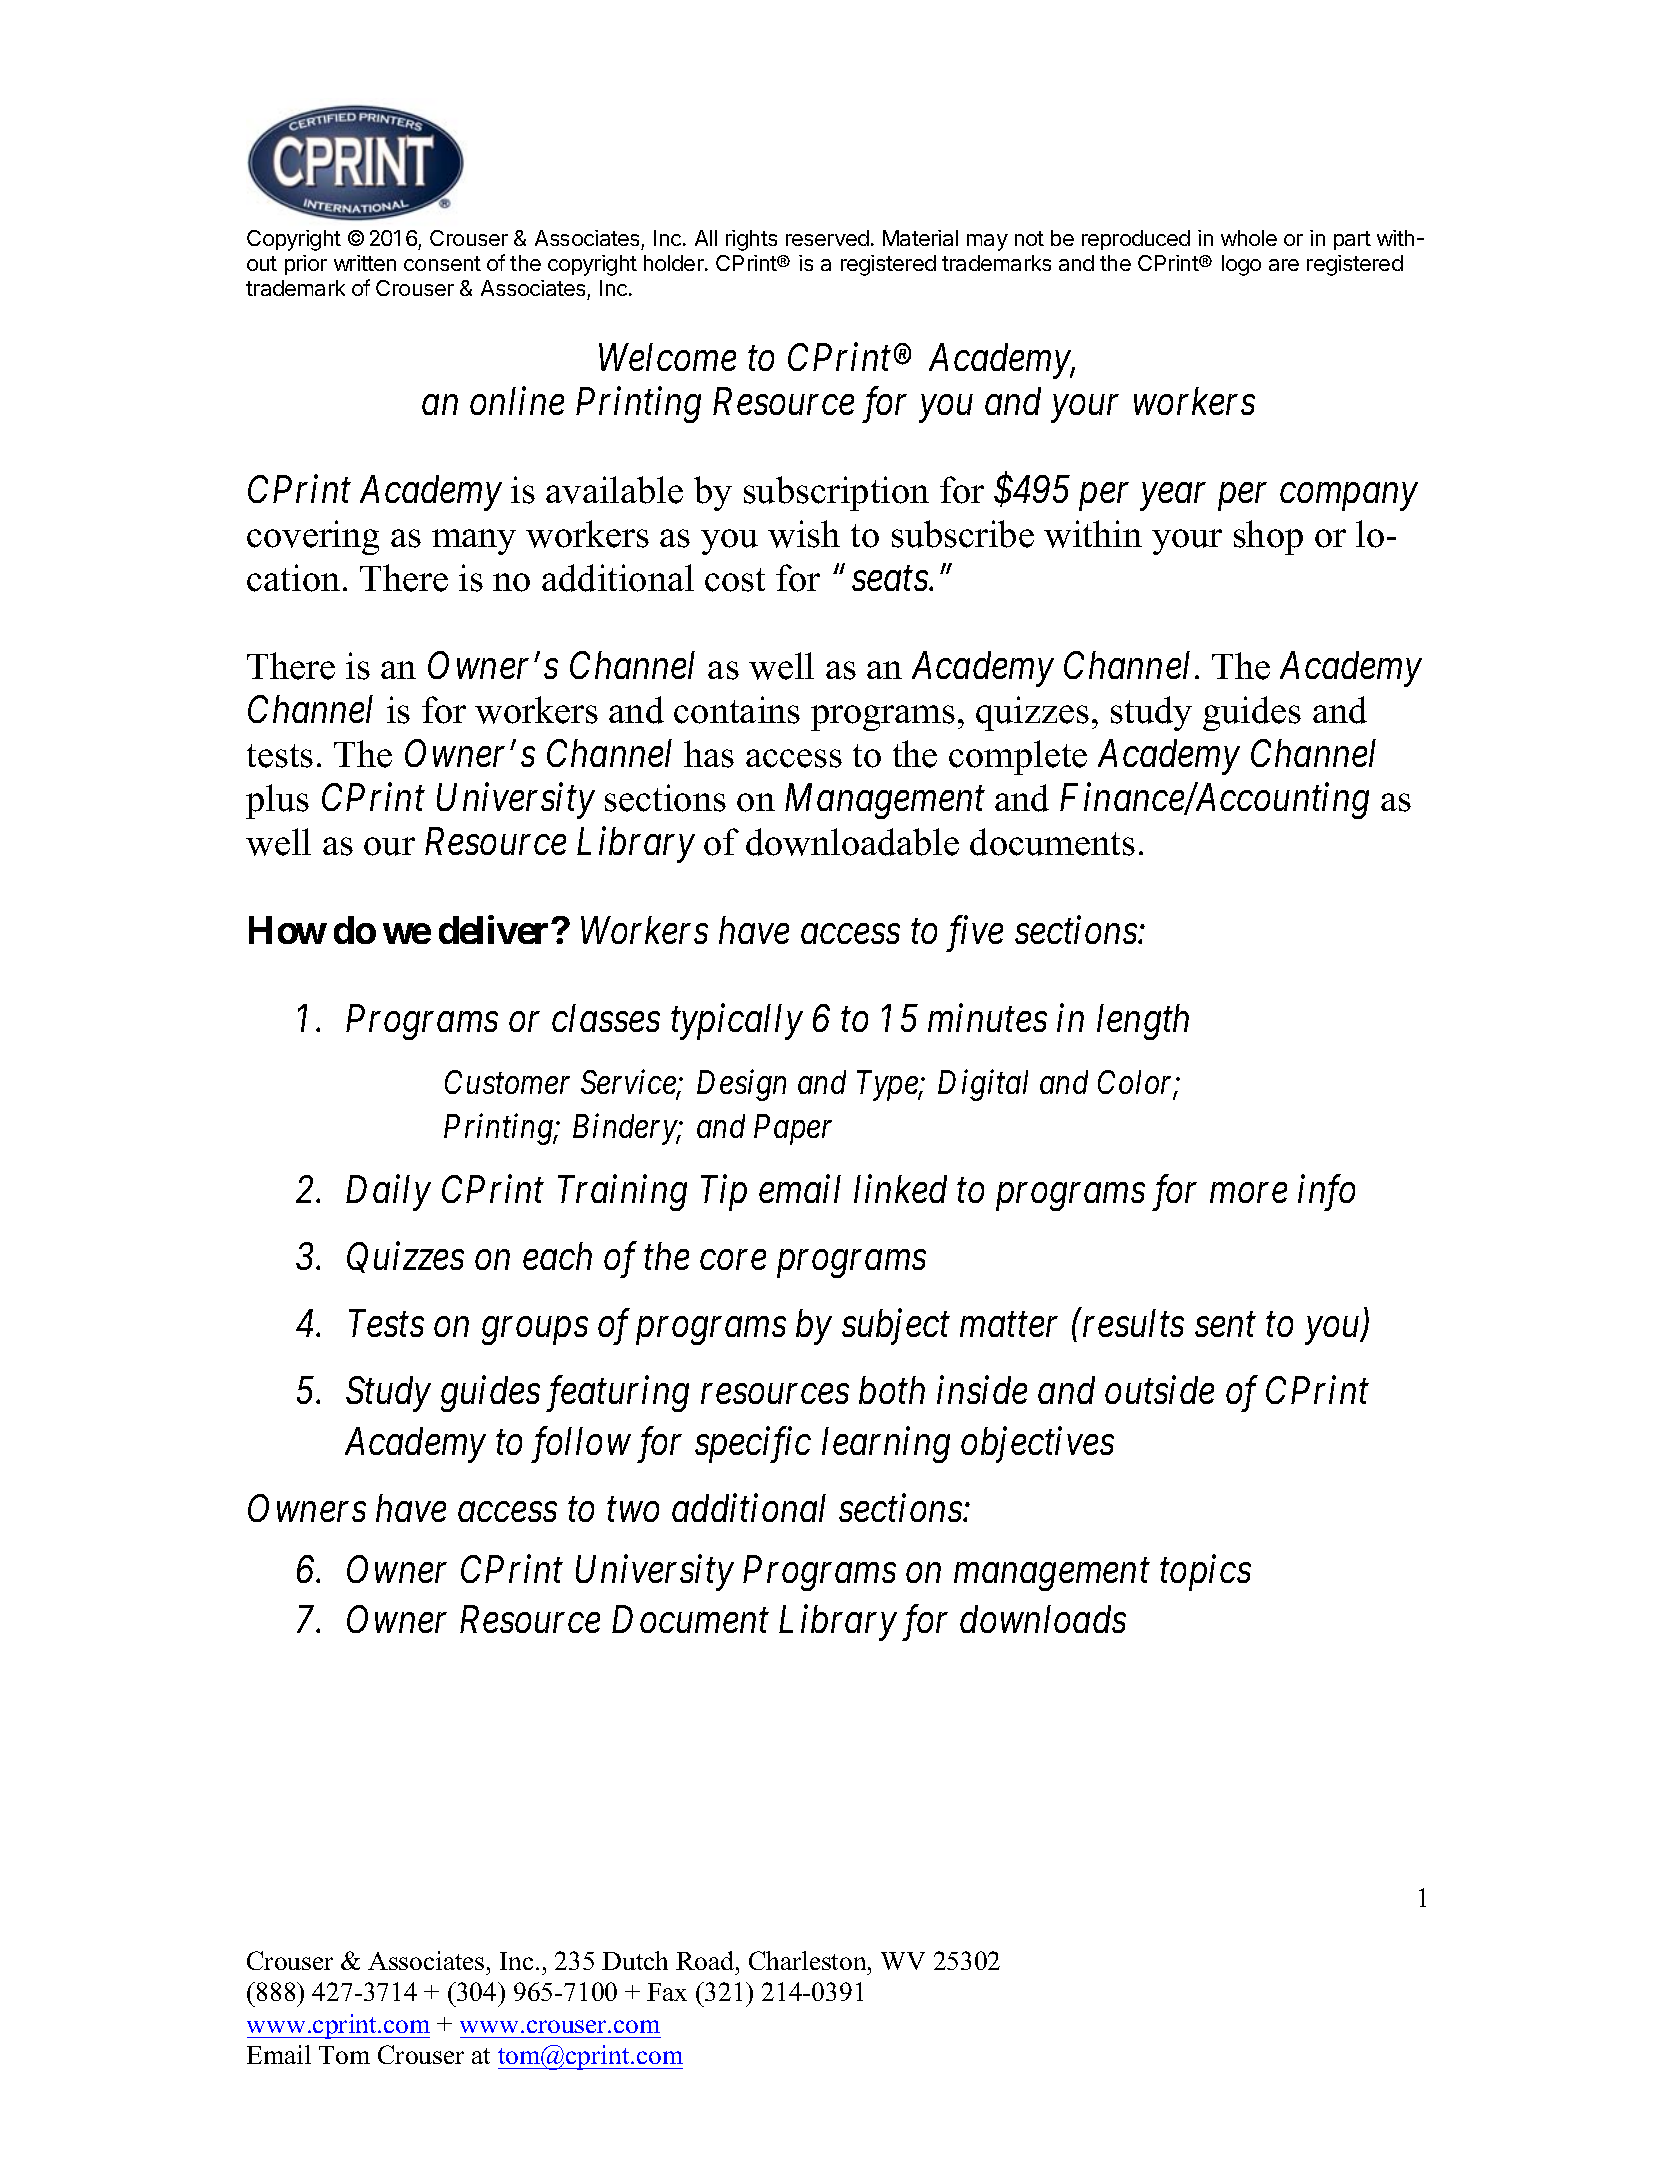  What do you see at coordinates (474, 542) in the screenshot?
I see `many` at bounding box center [474, 542].
